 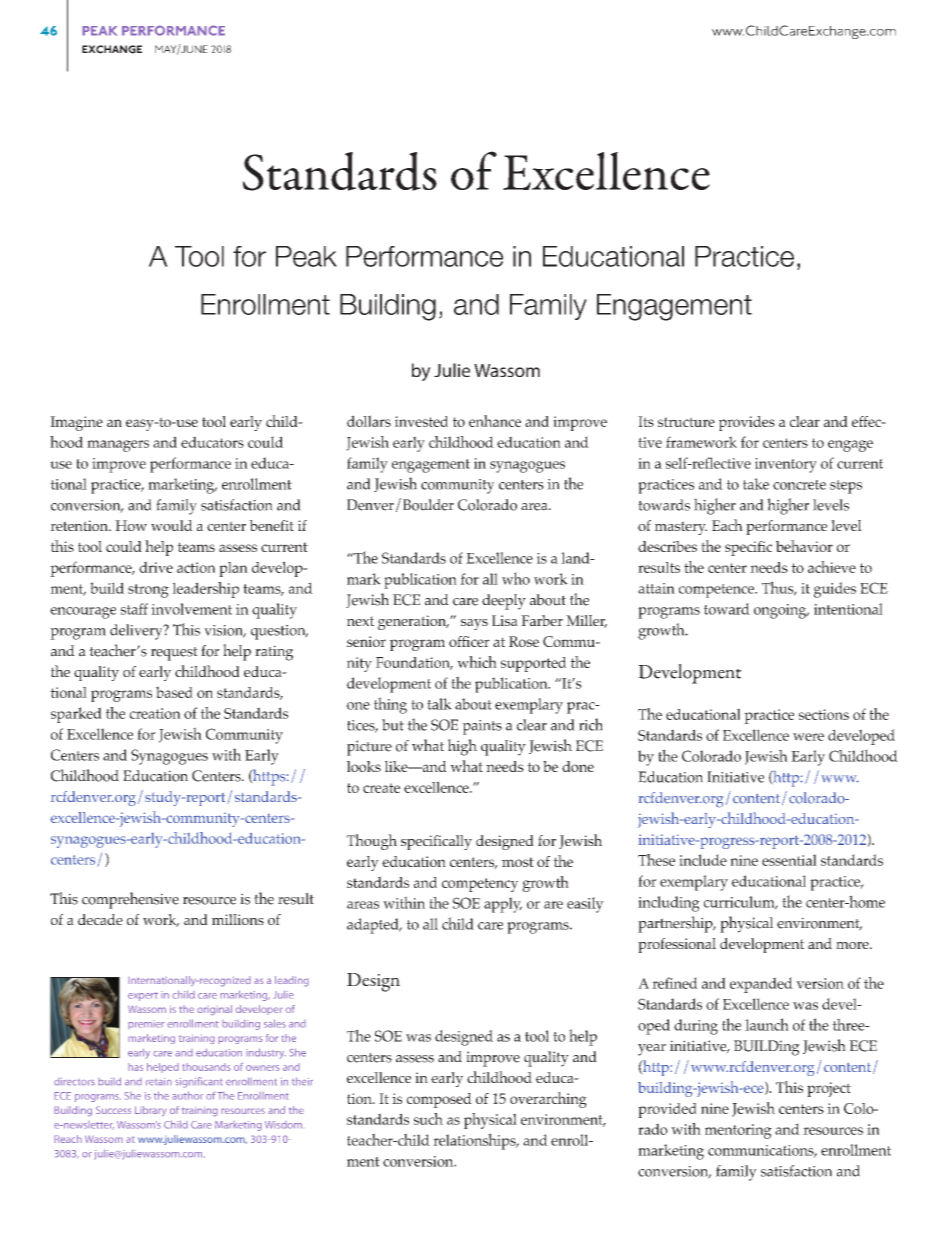 I want to click on provides, so click(x=747, y=423).
